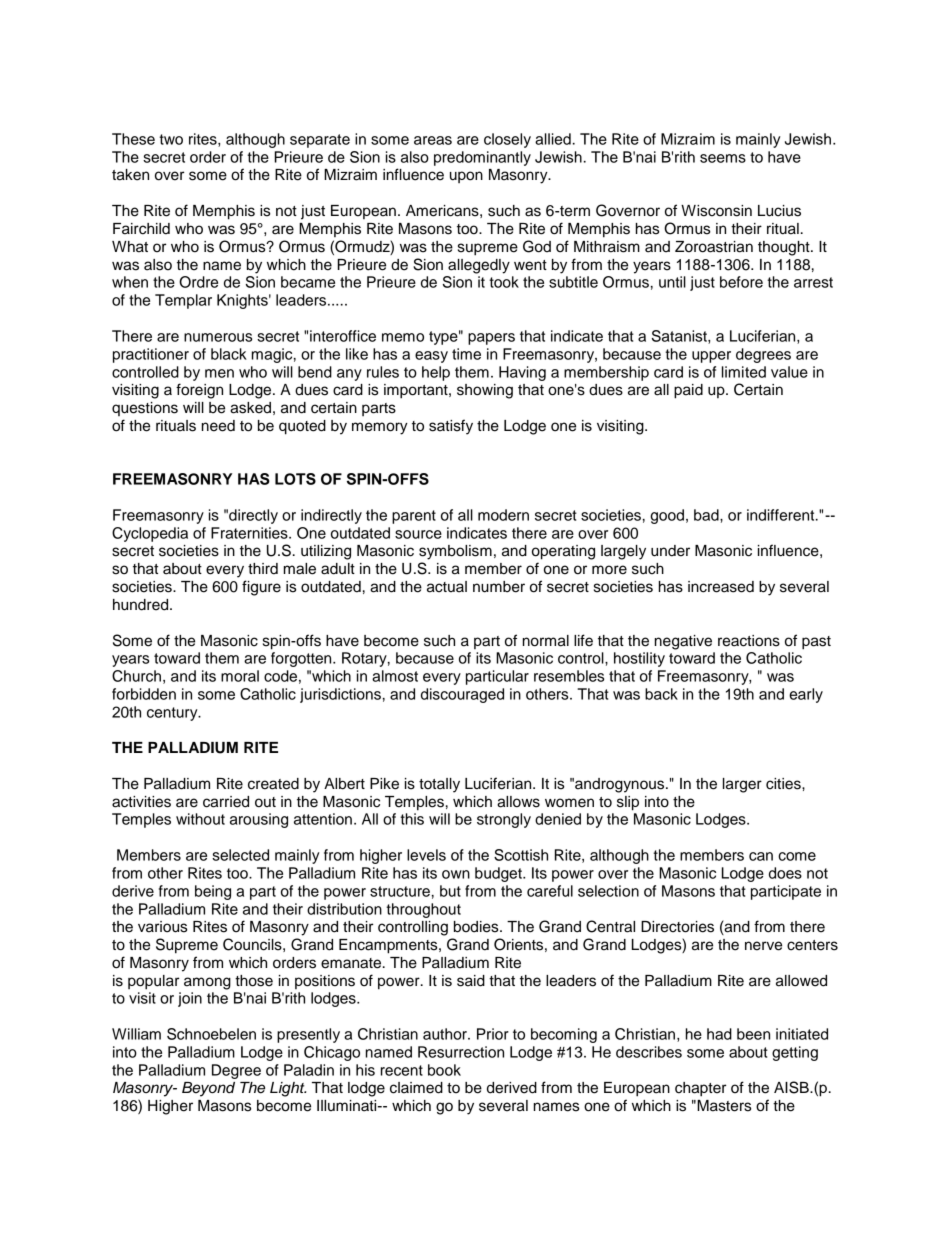 Image resolution: width=952 pixels, height=1233 pixels. What do you see at coordinates (719, 1034) in the screenshot?
I see `had` at bounding box center [719, 1034].
